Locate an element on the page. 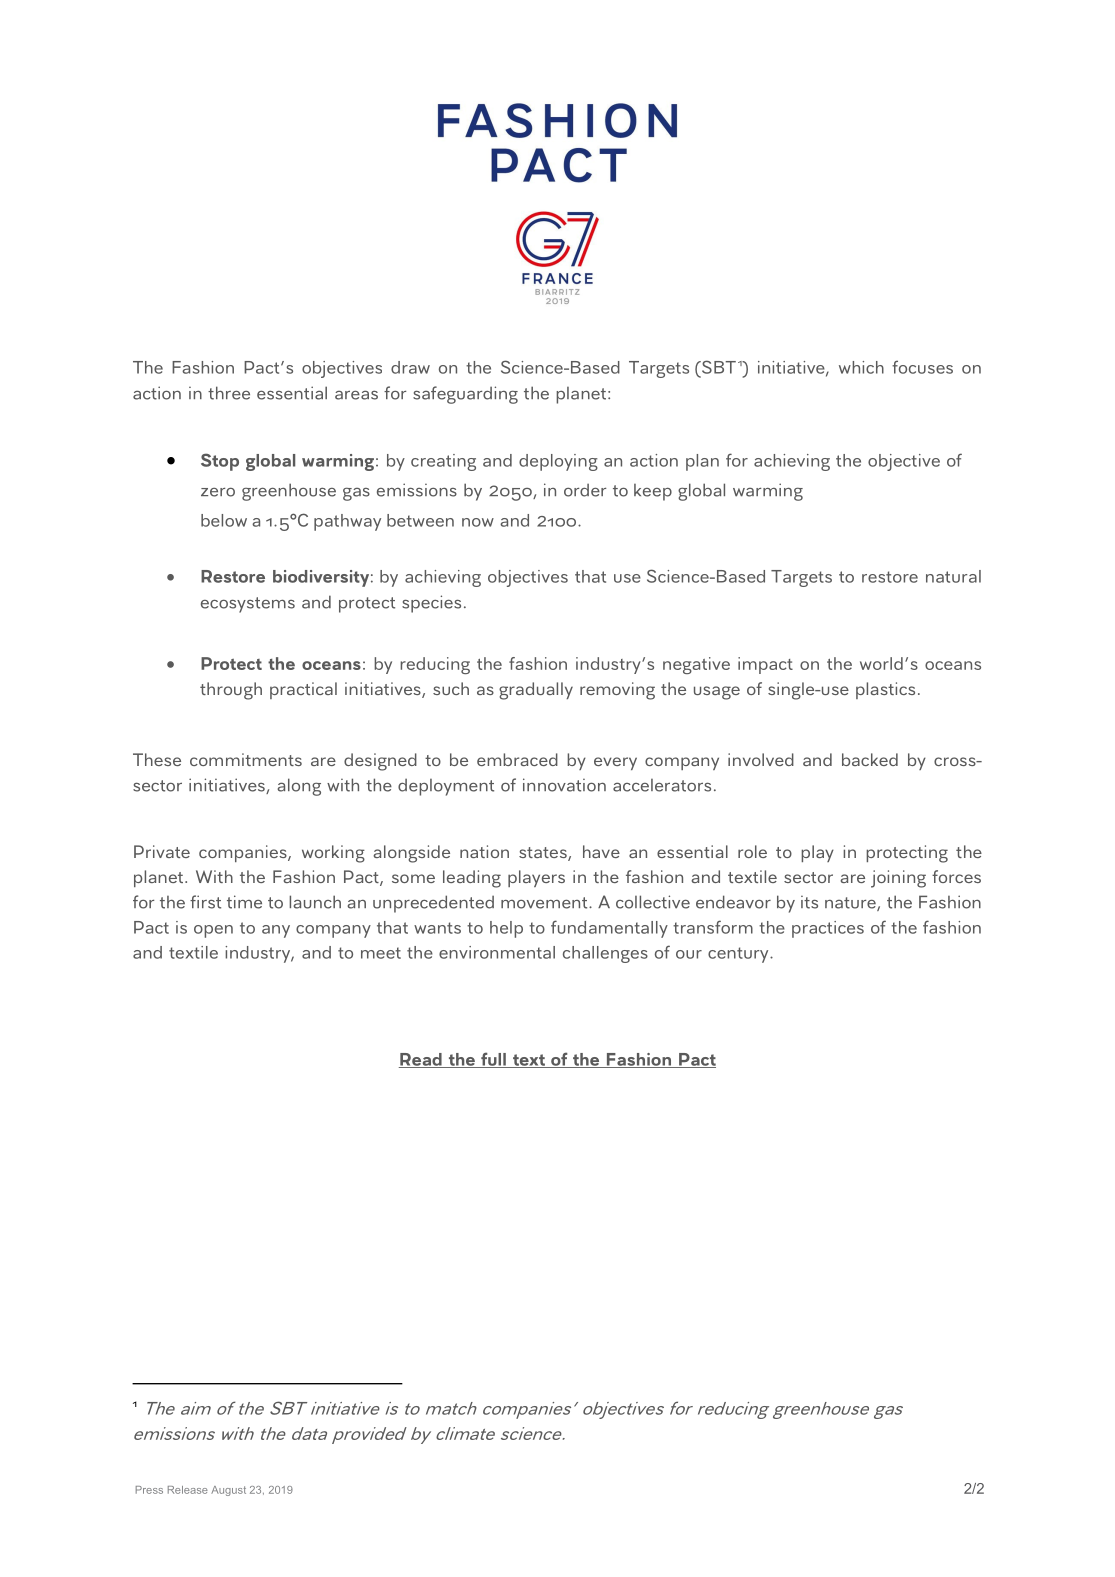 This image has width=1115, height=1577. commitments is located at coordinates (246, 759).
